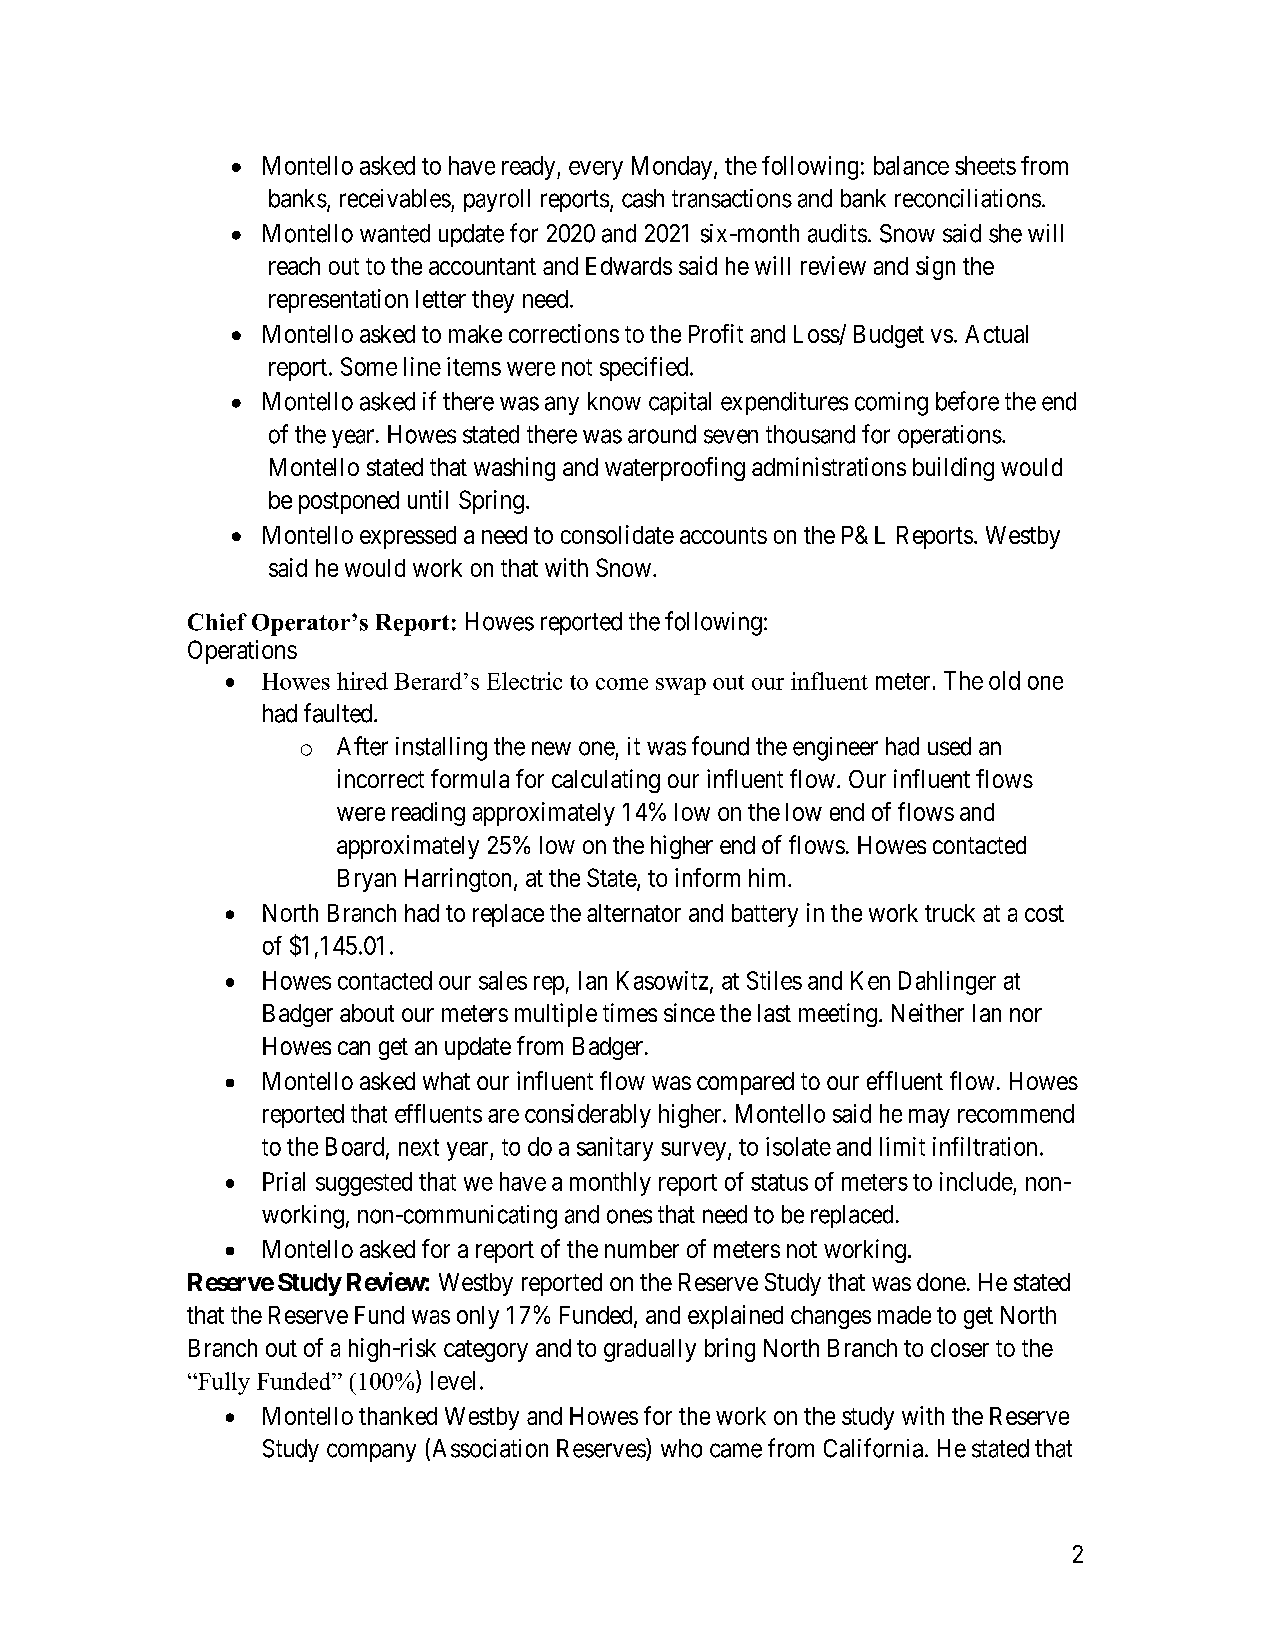 This screenshot has height=1643, width=1270. What do you see at coordinates (371, 1452) in the screenshot?
I see `company` at bounding box center [371, 1452].
